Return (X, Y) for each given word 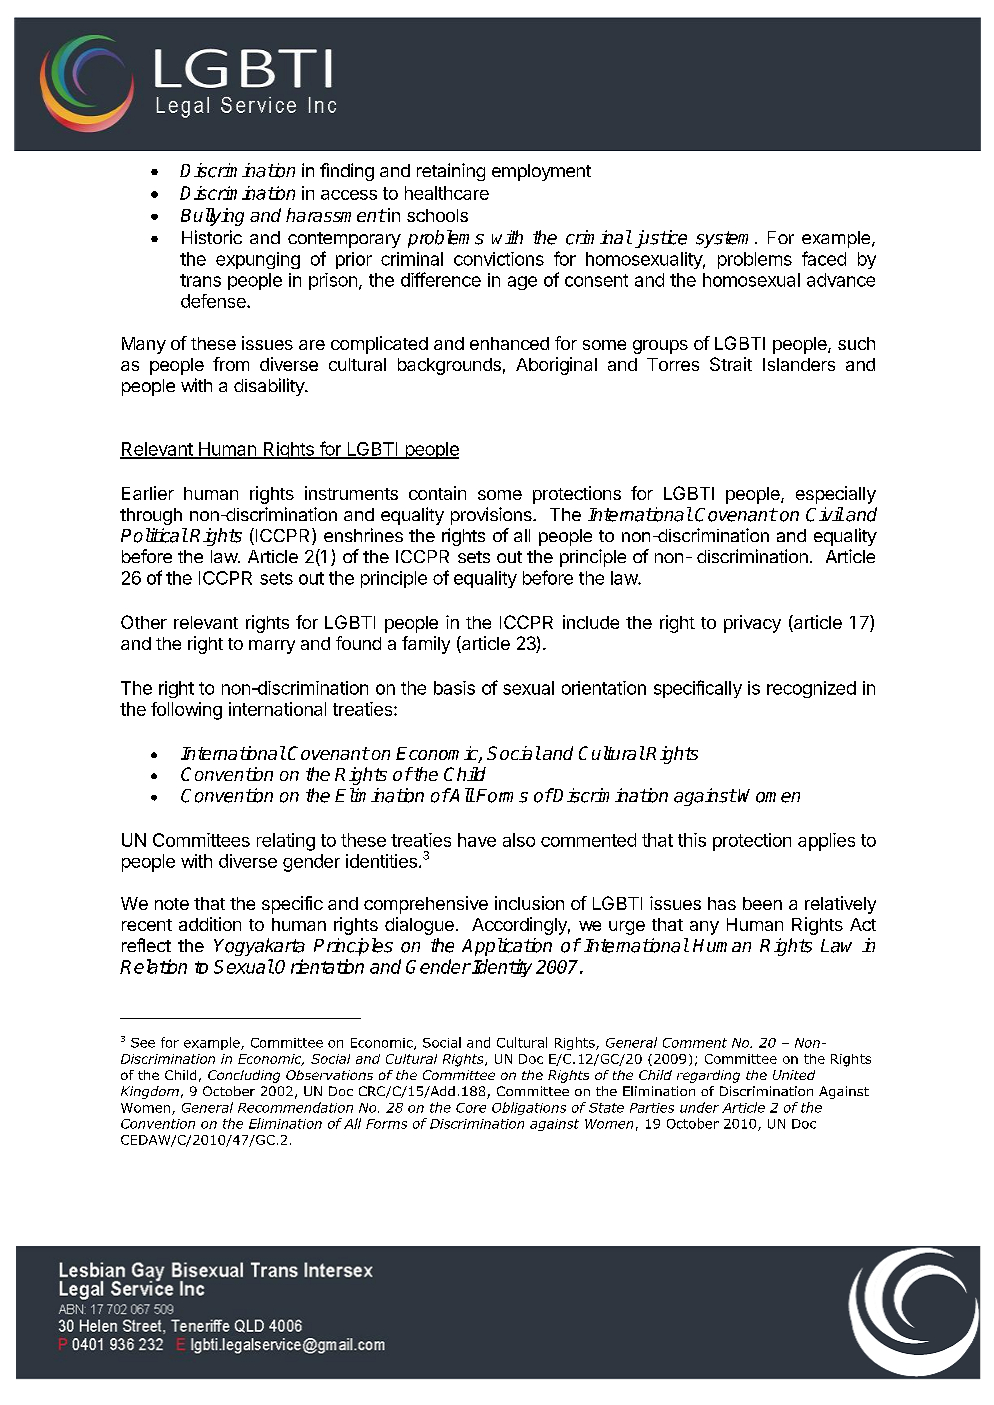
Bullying (212, 217)
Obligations (529, 1108)
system (726, 239)
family (426, 645)
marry (272, 647)
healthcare (447, 193)
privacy (752, 624)
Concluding (244, 1076)
